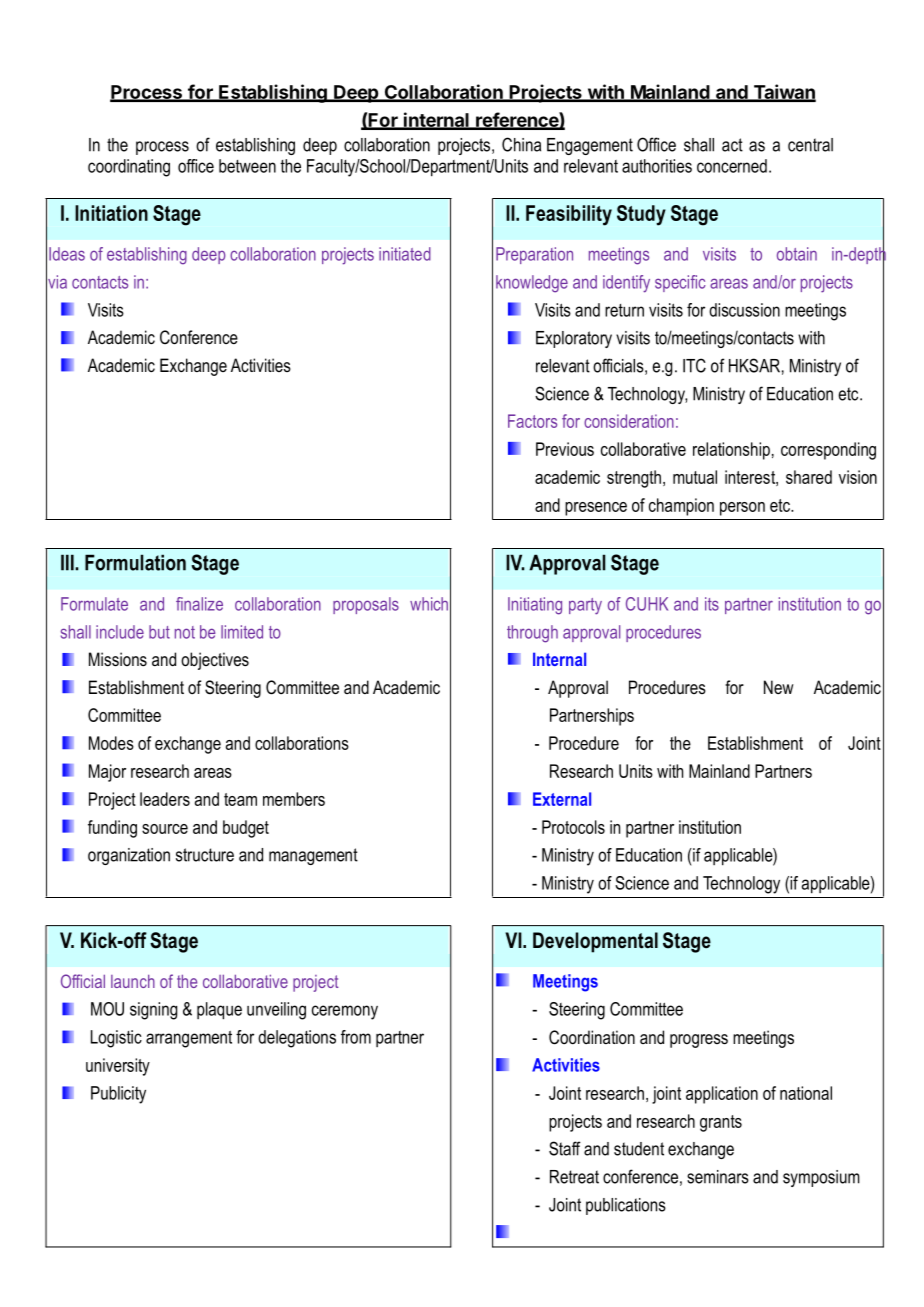  What do you see at coordinates (532, 421) in the screenshot?
I see `Factors` at bounding box center [532, 421].
